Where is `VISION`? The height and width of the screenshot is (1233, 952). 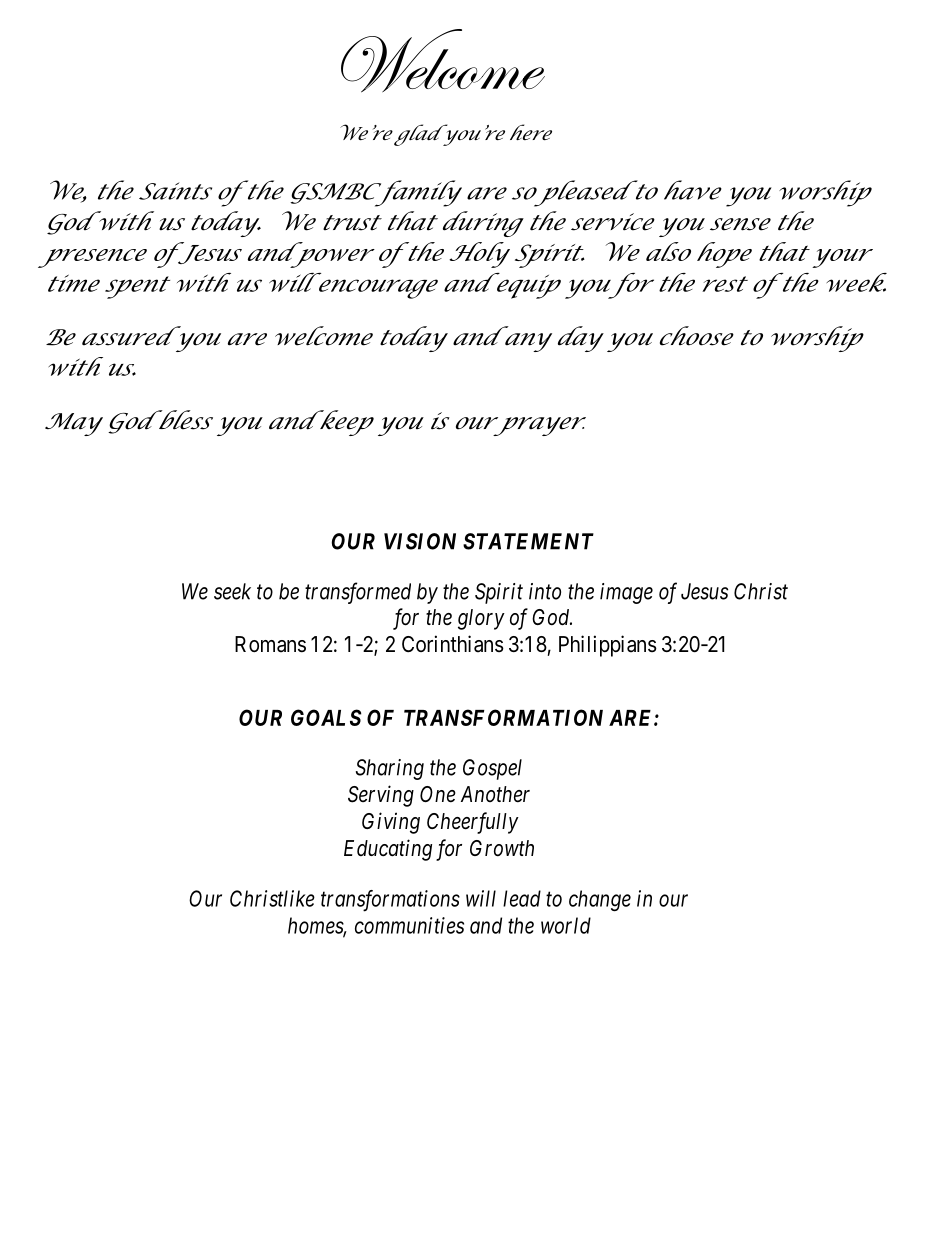 VISION is located at coordinates (420, 541).
